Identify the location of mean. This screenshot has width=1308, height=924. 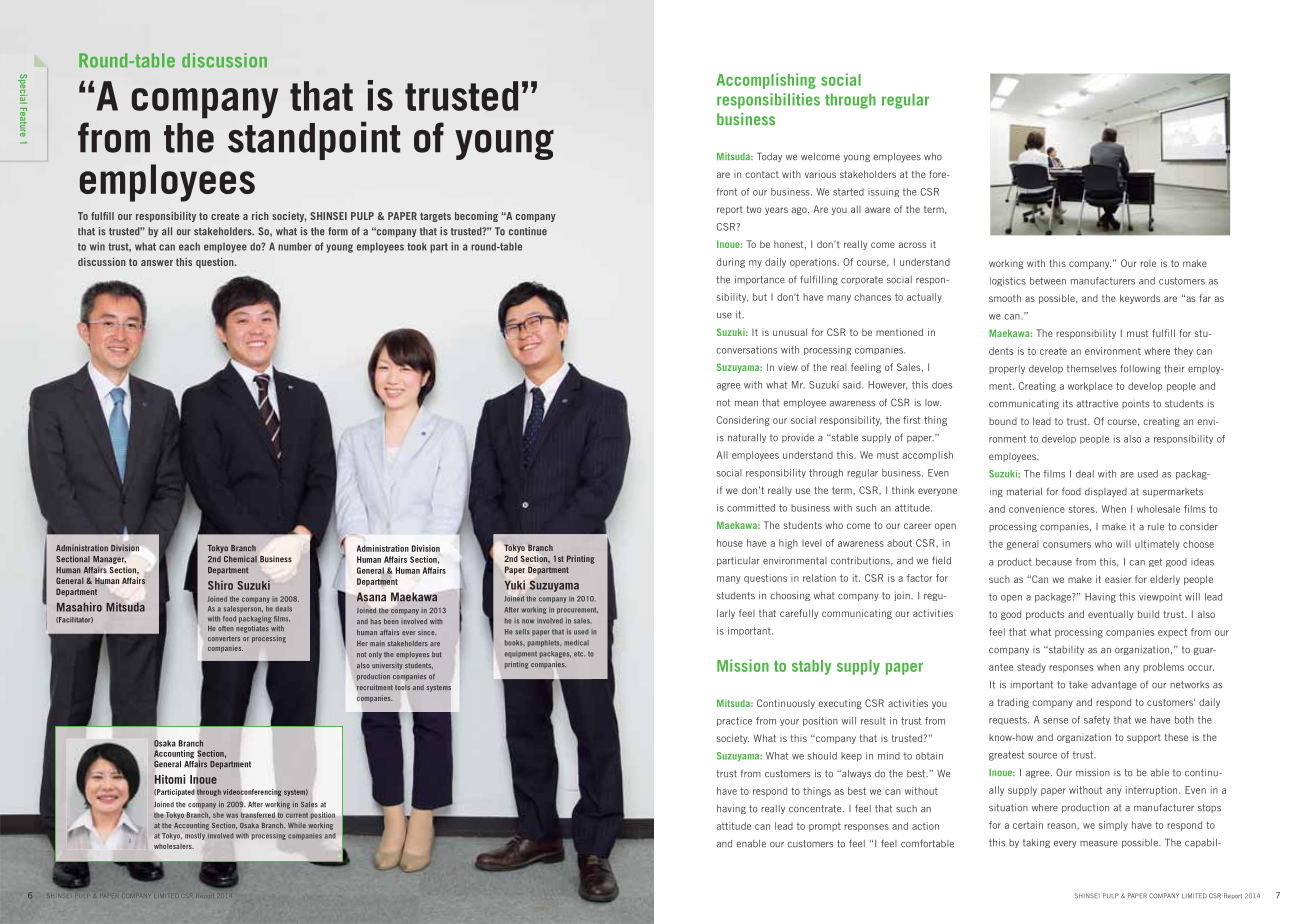
(746, 404).
